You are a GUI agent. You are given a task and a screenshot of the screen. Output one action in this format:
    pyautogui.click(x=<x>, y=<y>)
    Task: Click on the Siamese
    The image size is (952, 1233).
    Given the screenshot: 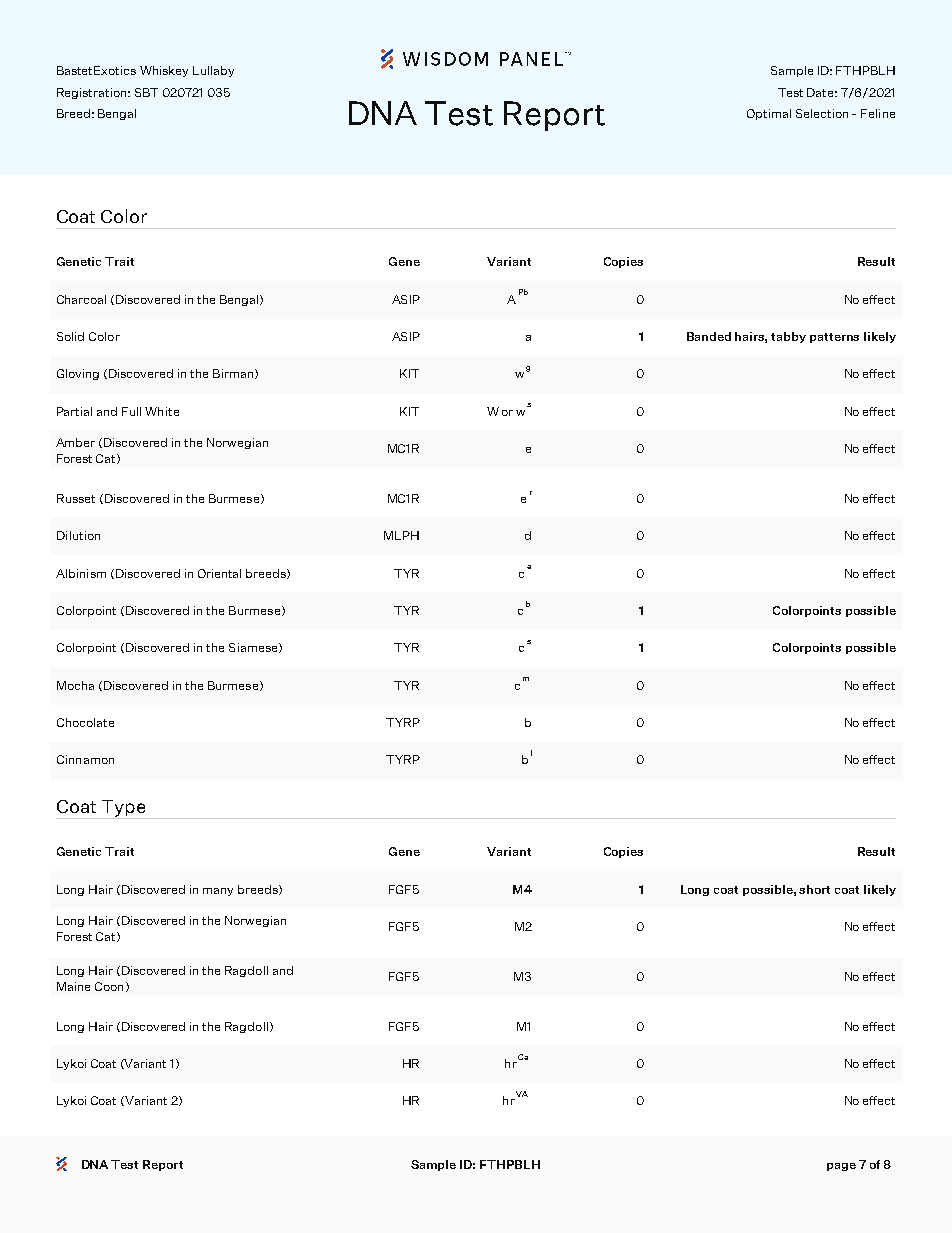 What is the action you would take?
    pyautogui.click(x=254, y=648)
